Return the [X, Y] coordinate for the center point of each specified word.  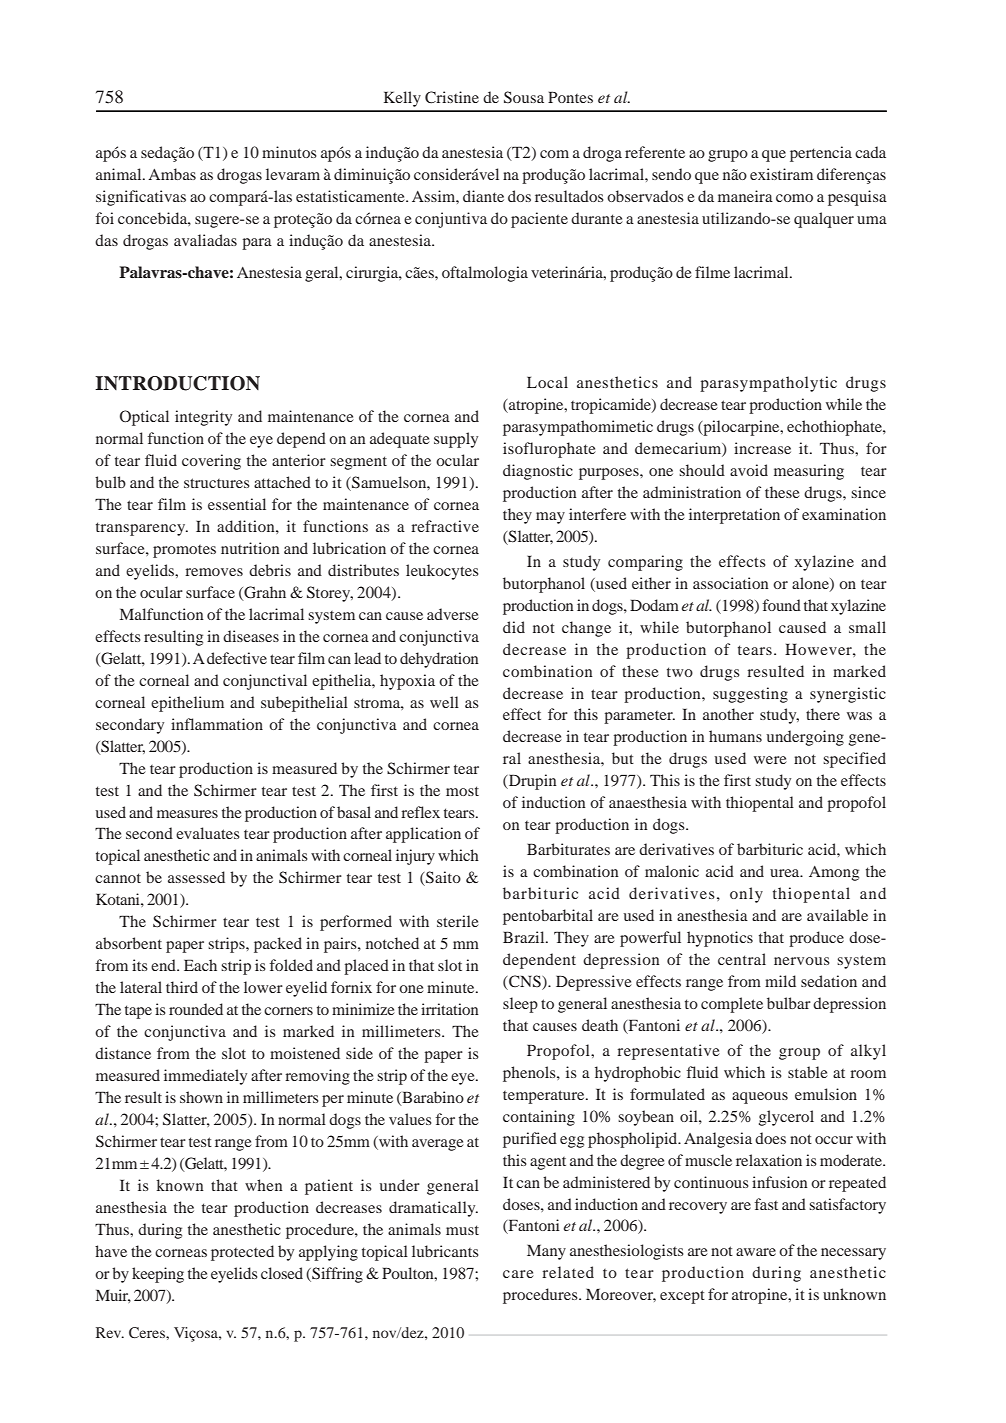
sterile [458, 921]
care [518, 1274]
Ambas [172, 174]
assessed [196, 877]
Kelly [402, 99]
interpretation [734, 516]
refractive [445, 526]
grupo [728, 156]
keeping [158, 1275]
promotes [184, 551]
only [746, 895]
